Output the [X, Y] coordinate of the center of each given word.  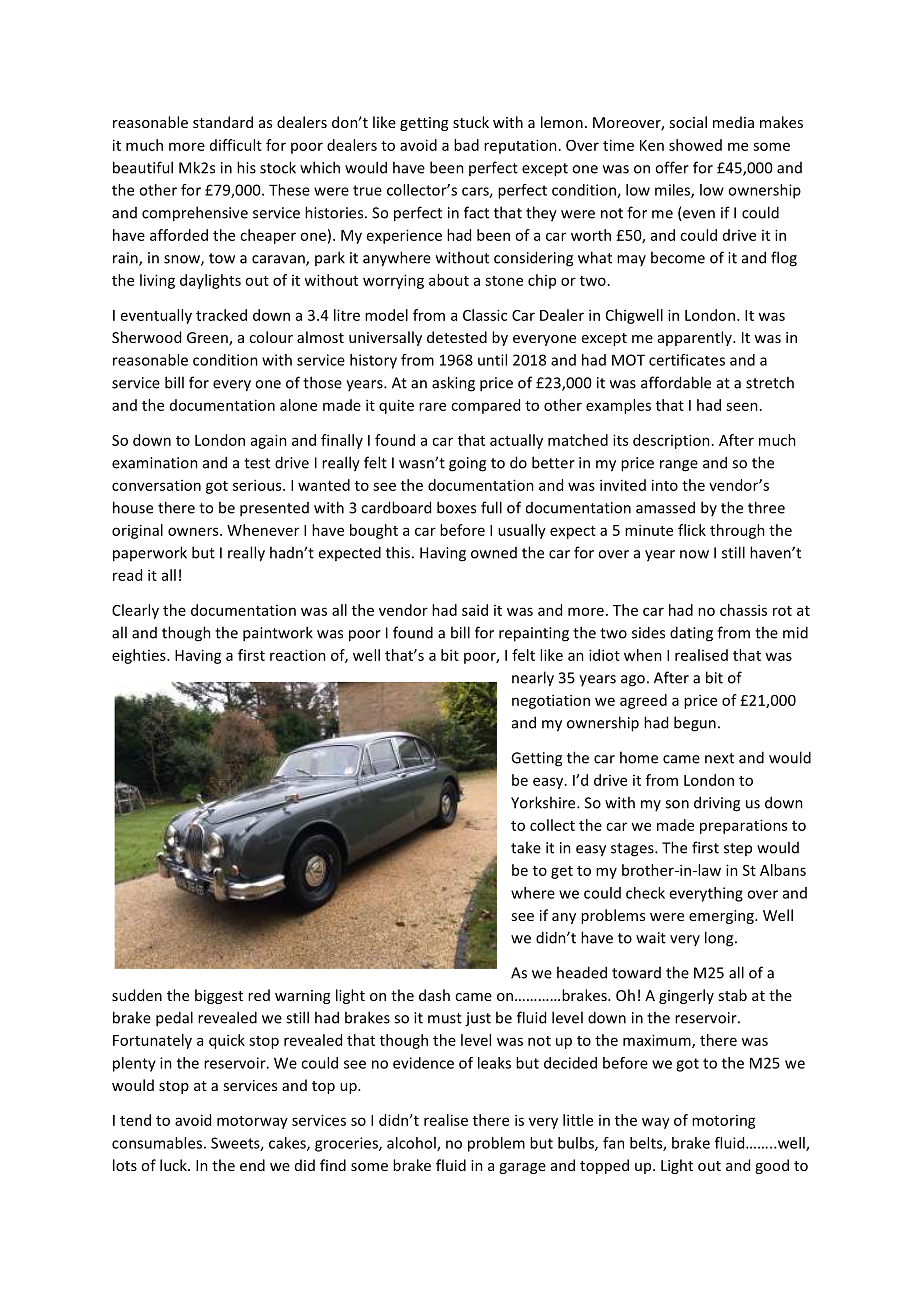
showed [695, 145]
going [467, 464]
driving [717, 804]
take [526, 847]
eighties [140, 656]
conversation [156, 485]
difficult [236, 145]
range [679, 466]
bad [466, 145]
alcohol [412, 1144]
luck [174, 1165]
